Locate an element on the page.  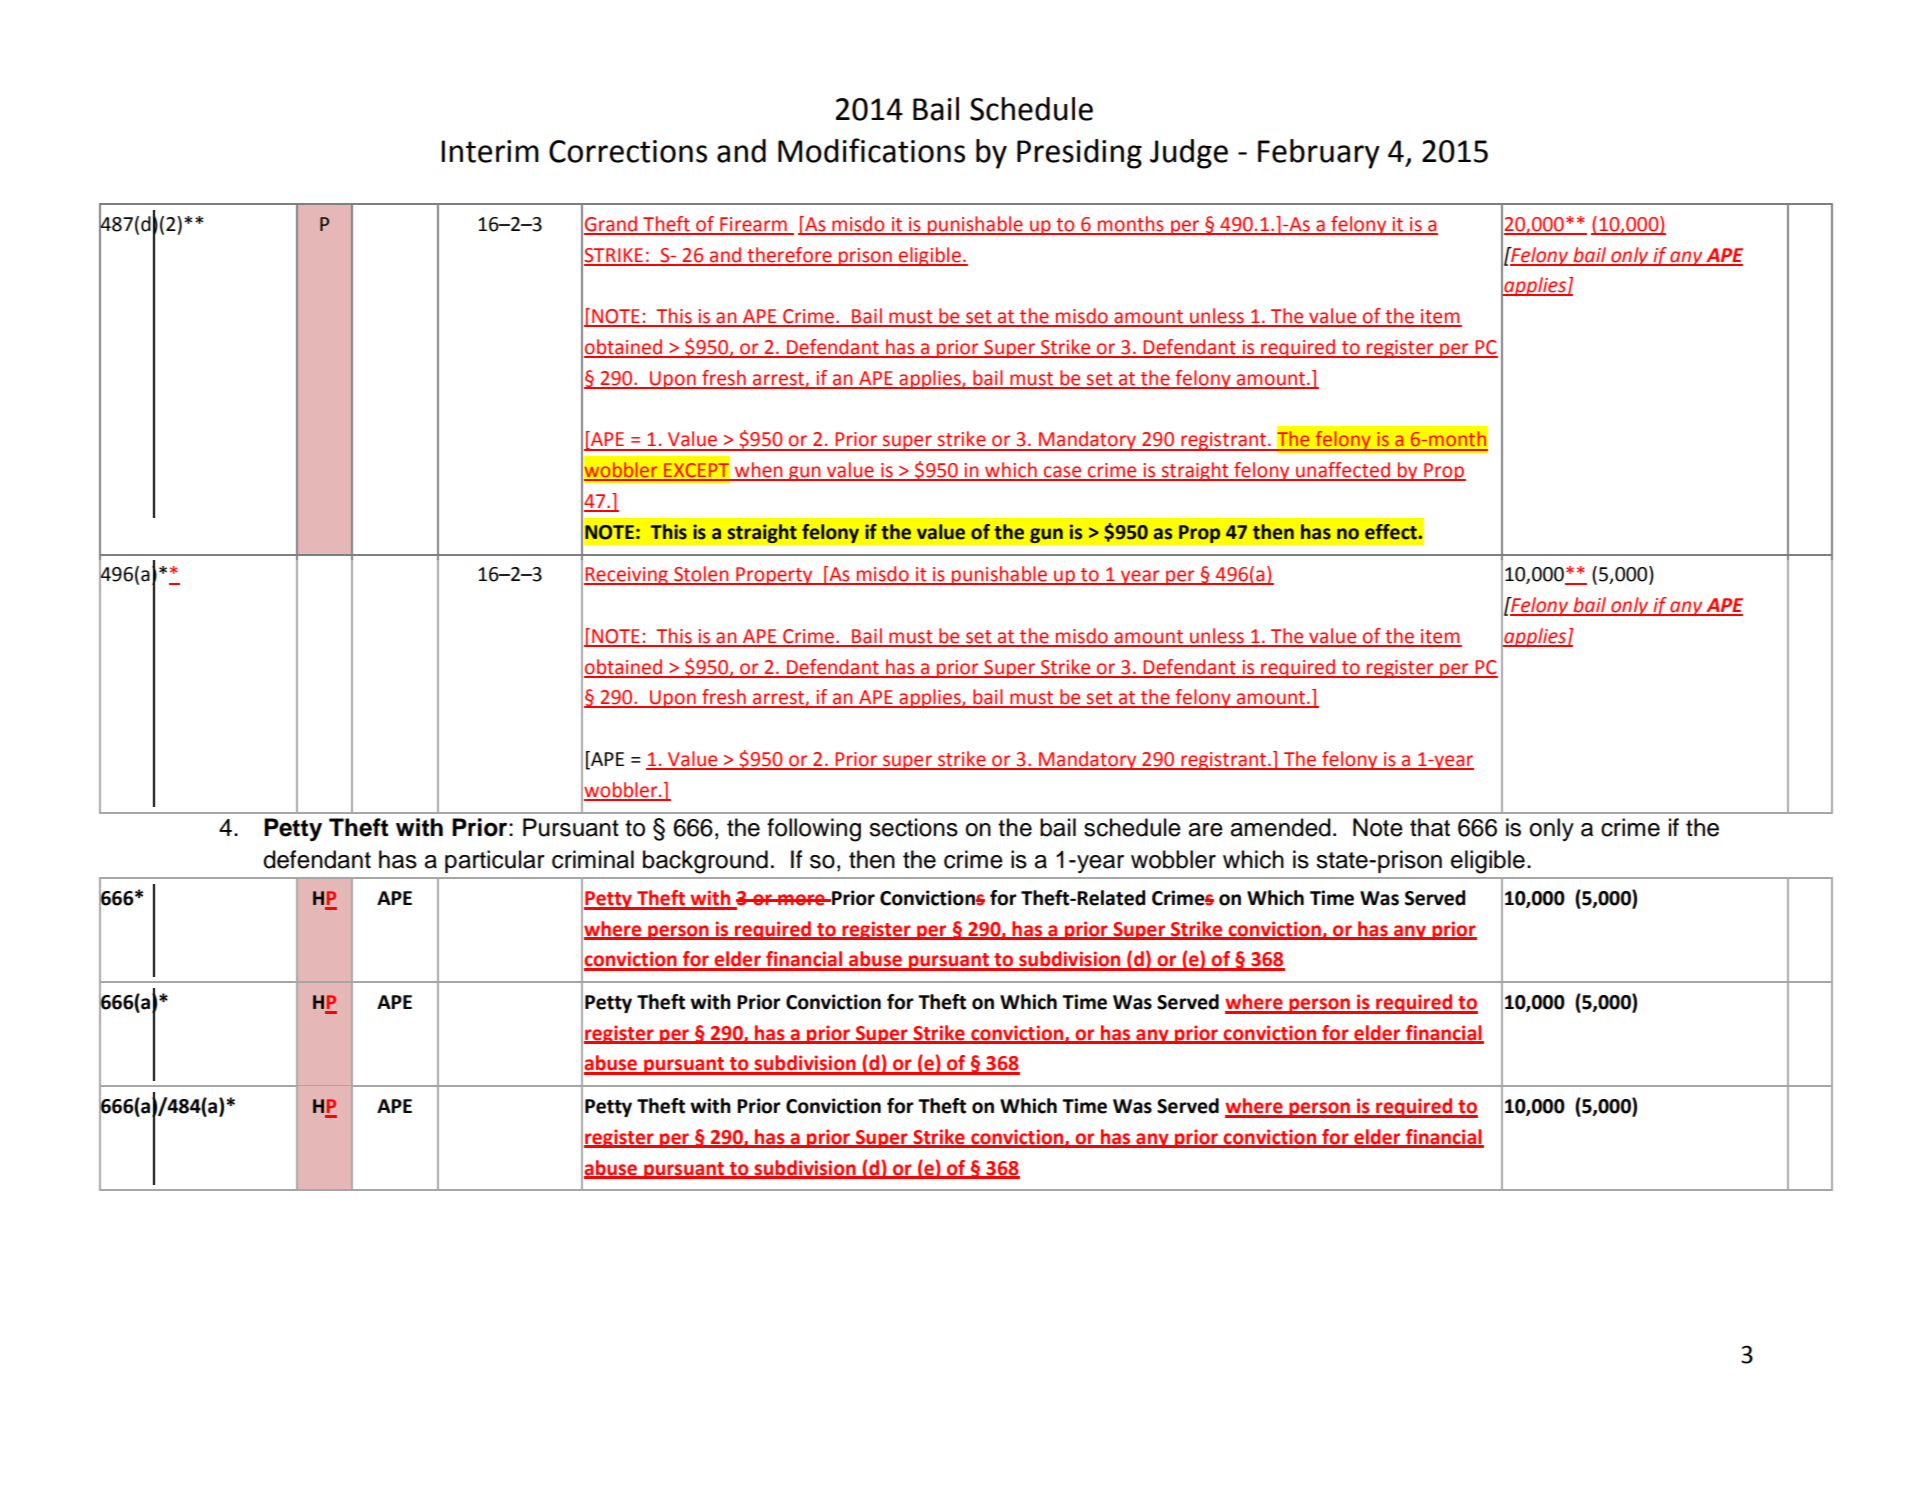
effect is located at coordinates (1391, 532).
